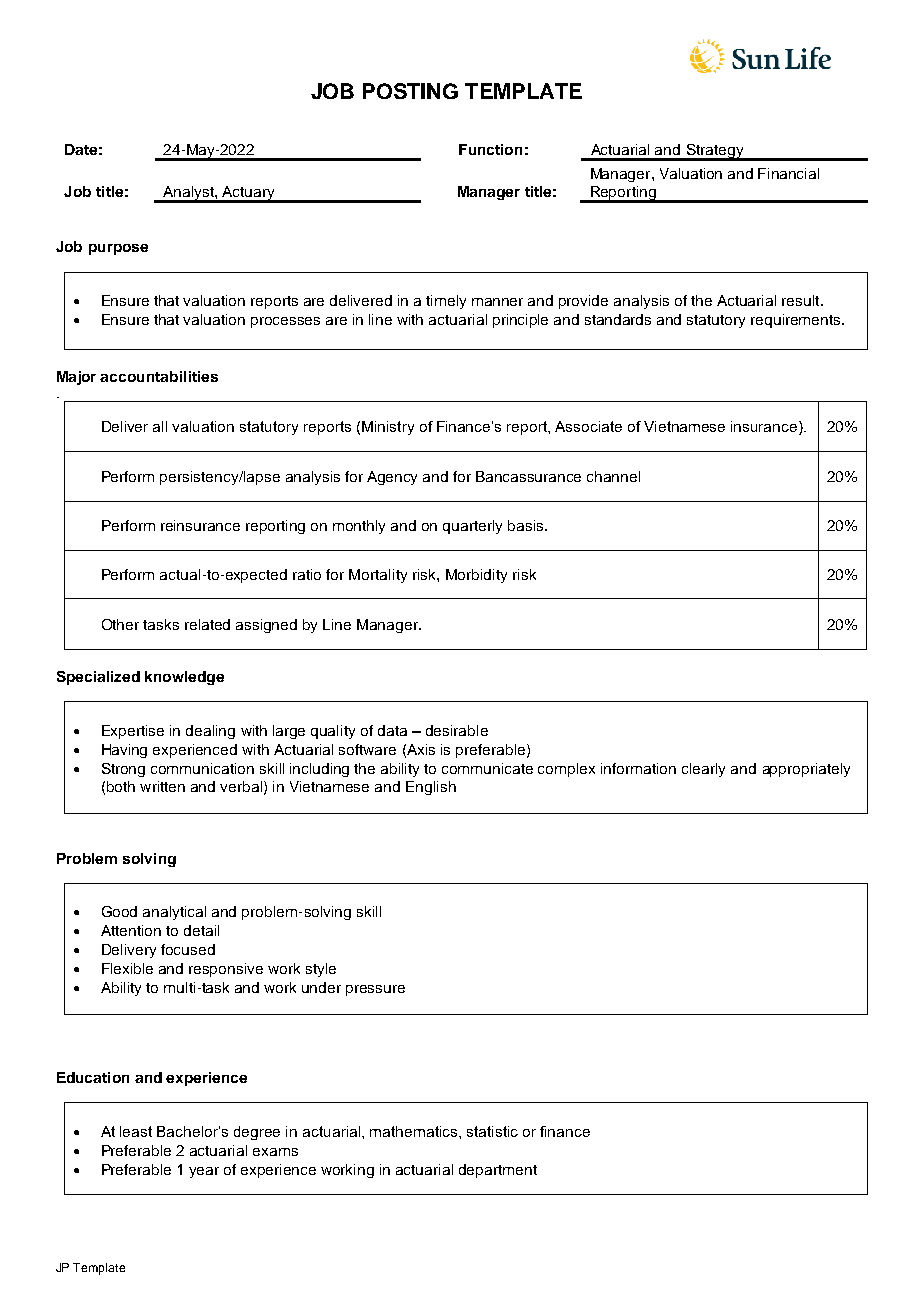 The width and height of the screenshot is (924, 1308). Describe the element at coordinates (136, 1131) in the screenshot. I see `least` at that location.
